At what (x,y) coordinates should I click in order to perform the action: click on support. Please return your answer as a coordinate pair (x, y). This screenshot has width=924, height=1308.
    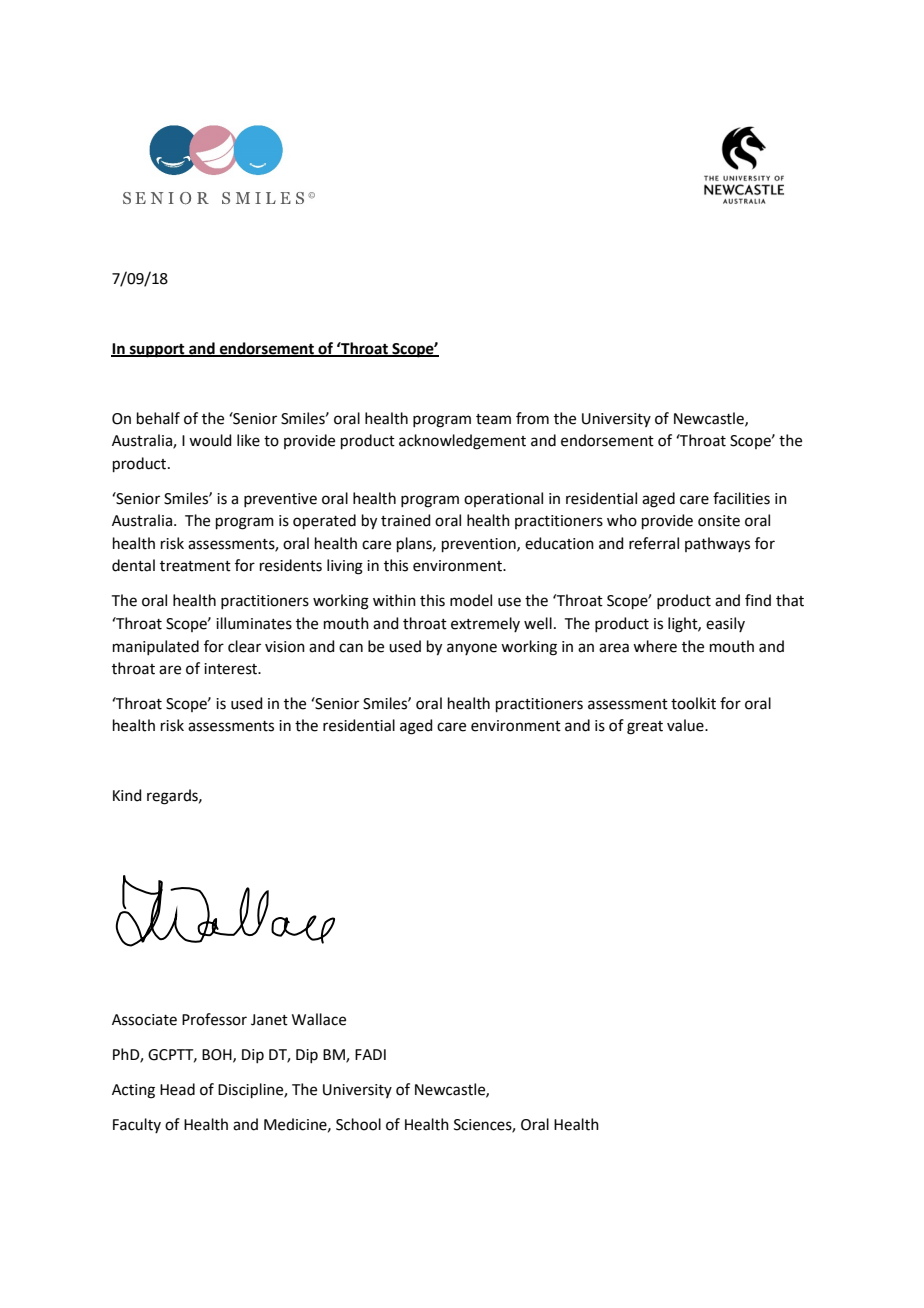
    Looking at the image, I should click on (157, 351).
